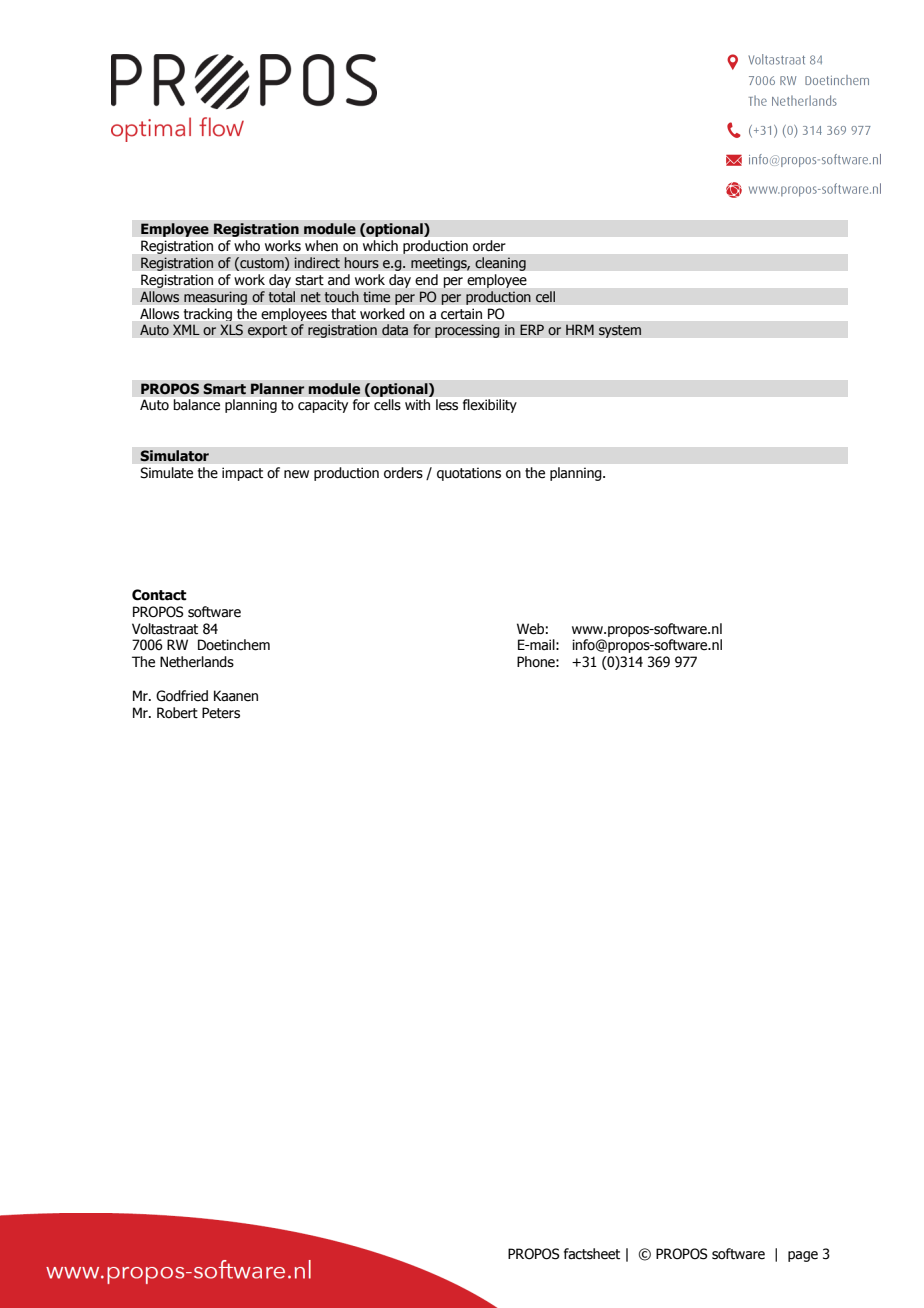 The image size is (924, 1308). Describe the element at coordinates (197, 662) in the document. I see `Netherlands` at that location.
